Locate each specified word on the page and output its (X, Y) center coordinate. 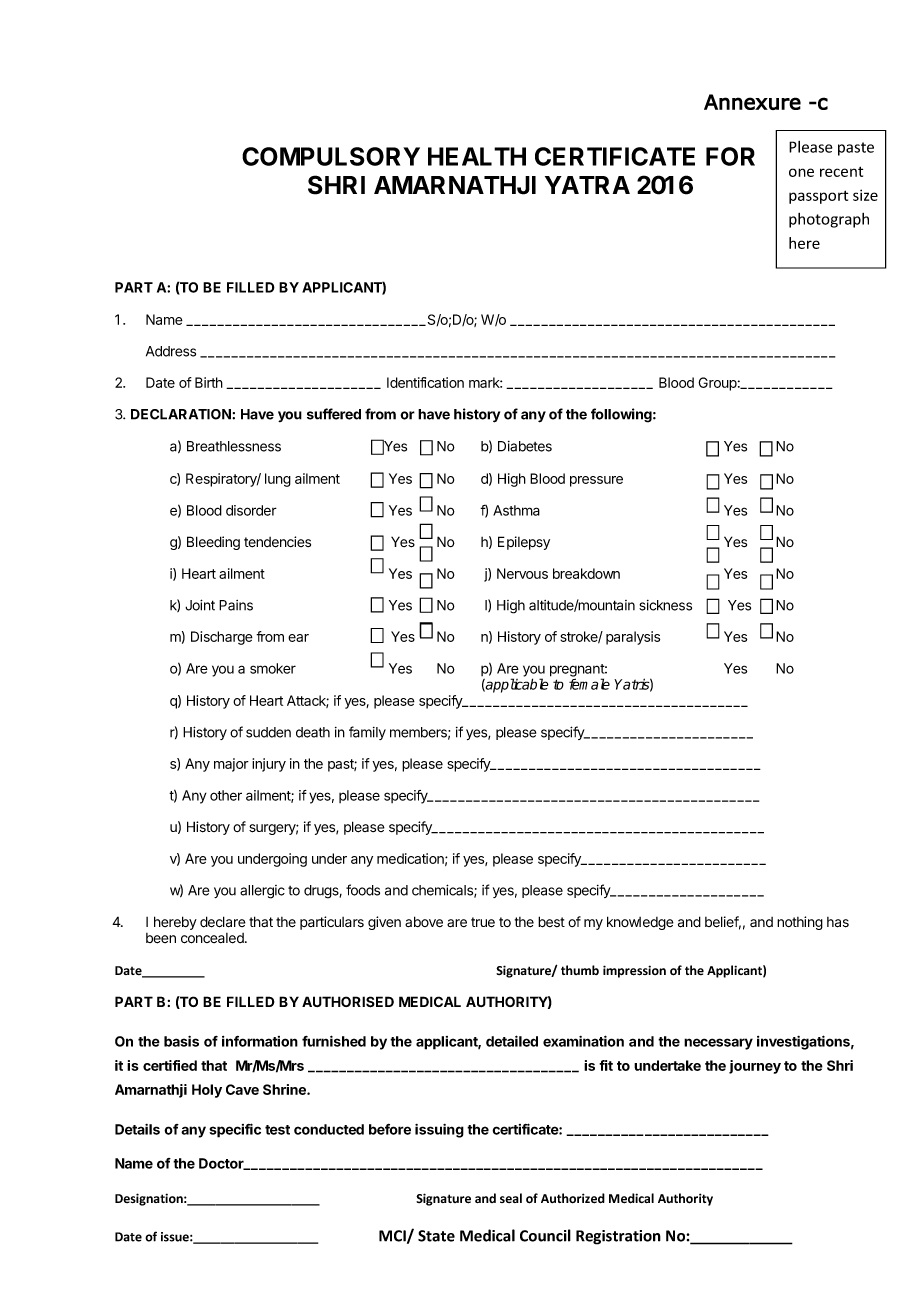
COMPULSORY (331, 156)
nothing (800, 923)
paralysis (633, 638)
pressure (596, 481)
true (483, 922)
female (589, 684)
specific (235, 1130)
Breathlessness (234, 446)
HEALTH (477, 156)
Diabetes (525, 446)
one (801, 172)
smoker (273, 668)
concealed (213, 938)
